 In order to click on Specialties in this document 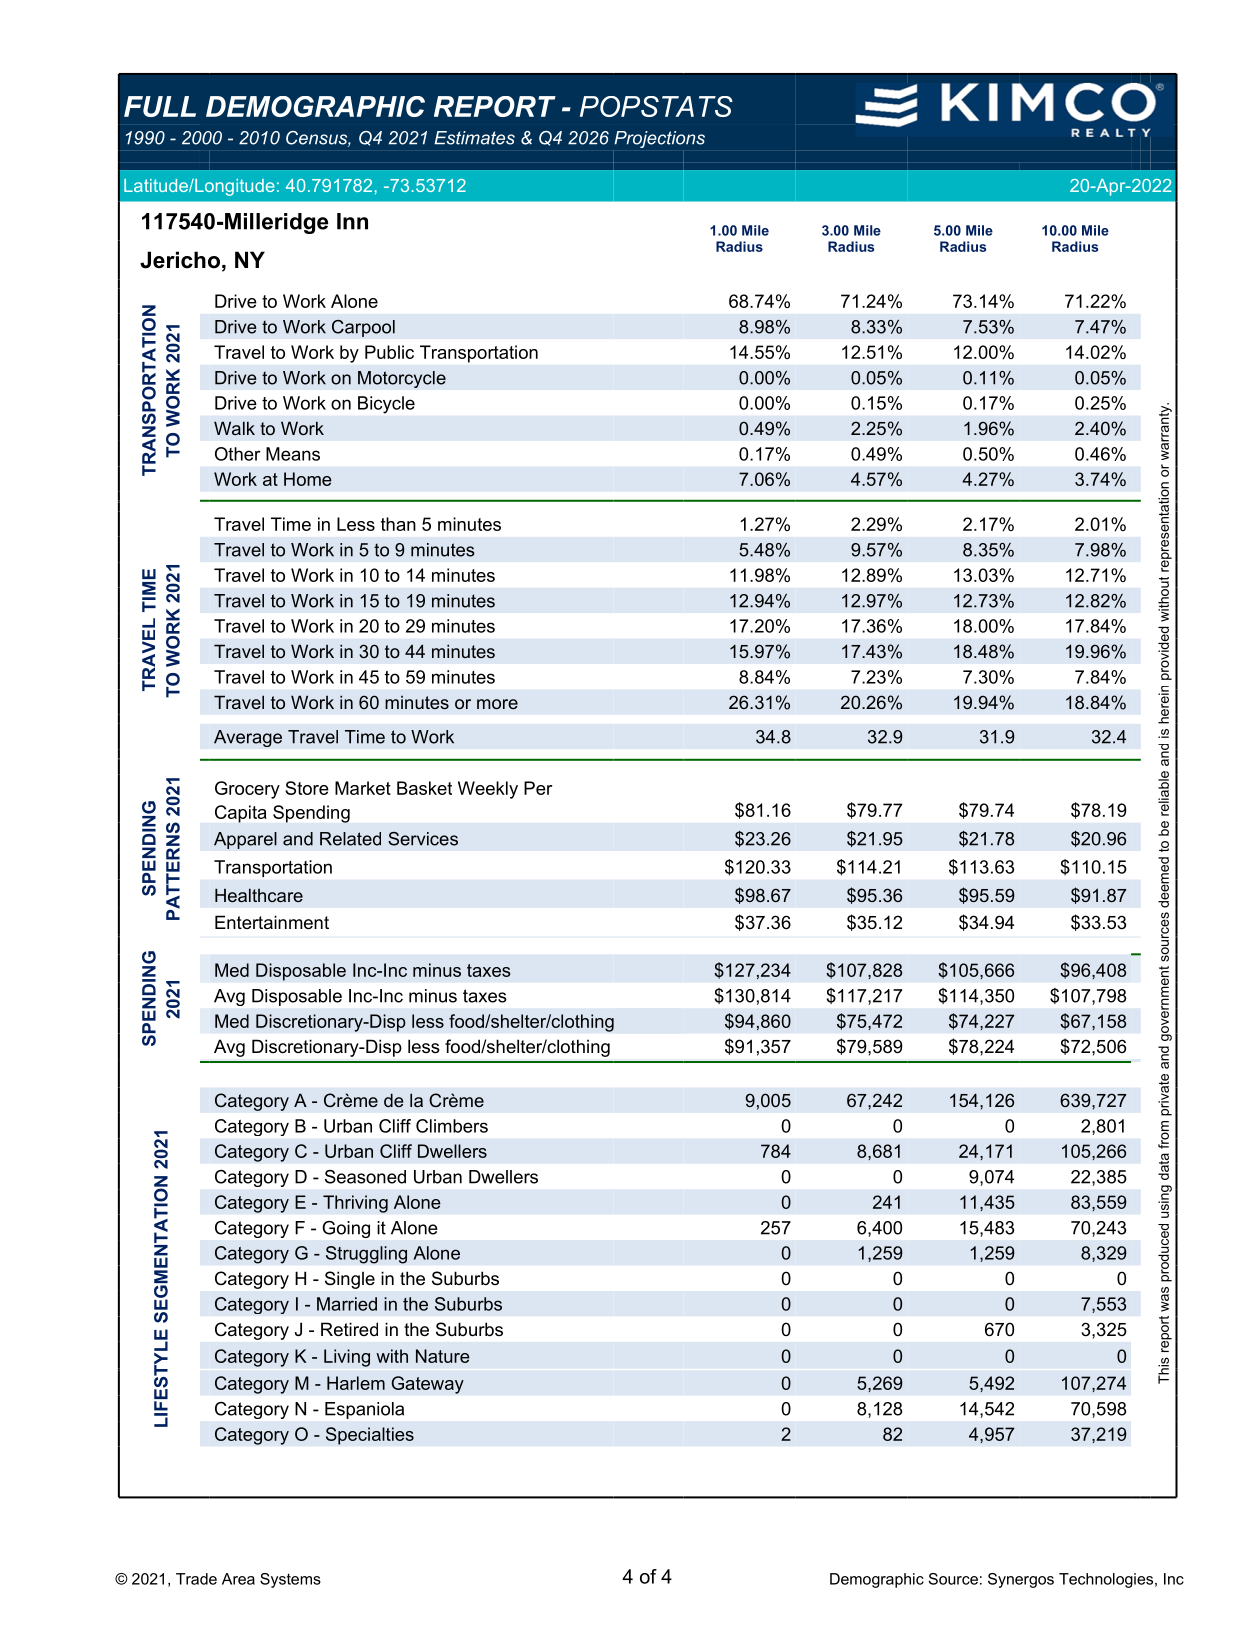, I will do `click(370, 1436)`.
